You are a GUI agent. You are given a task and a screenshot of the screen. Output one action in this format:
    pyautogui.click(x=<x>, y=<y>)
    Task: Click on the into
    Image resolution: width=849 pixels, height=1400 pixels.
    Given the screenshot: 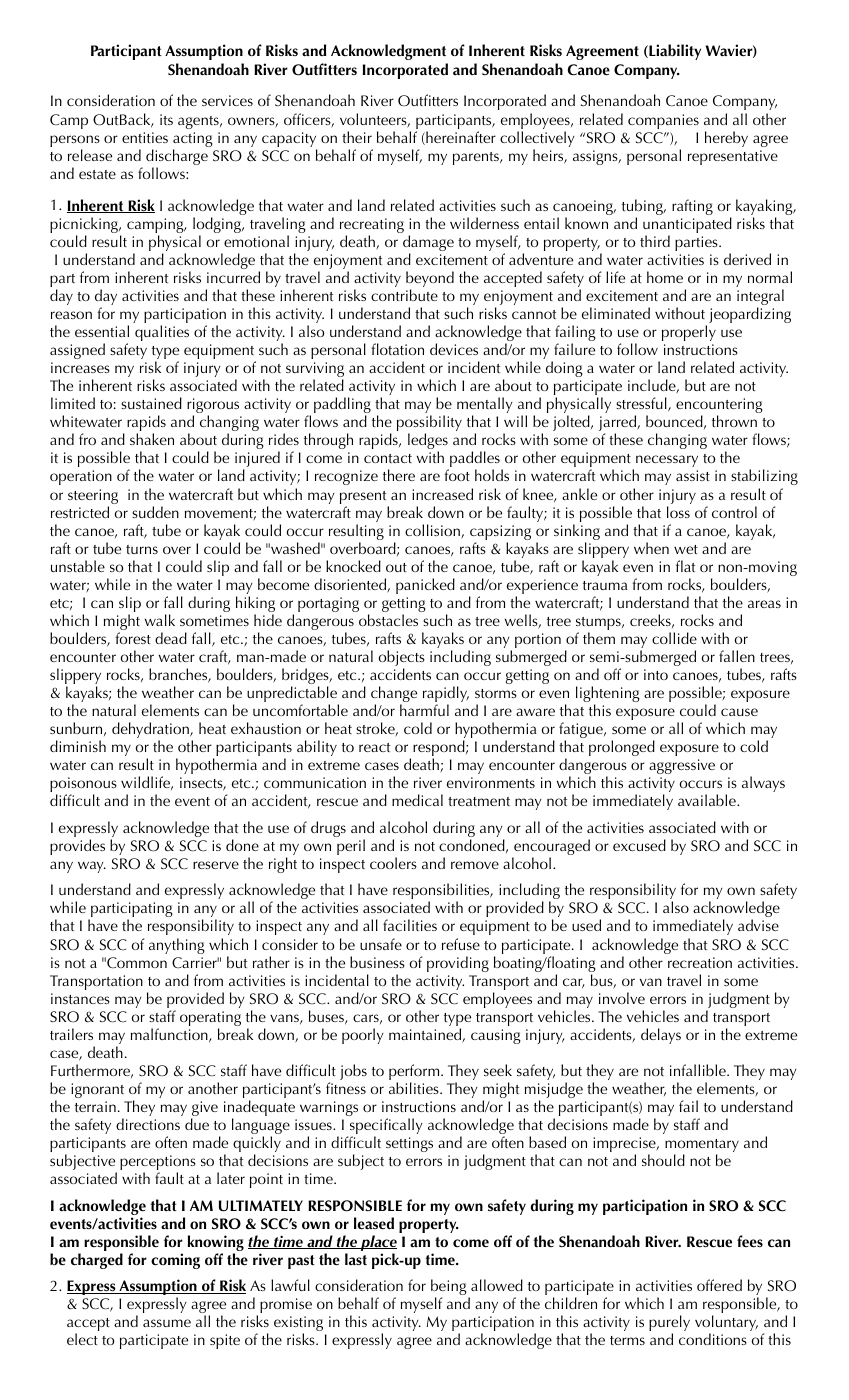 What is the action you would take?
    pyautogui.click(x=656, y=674)
